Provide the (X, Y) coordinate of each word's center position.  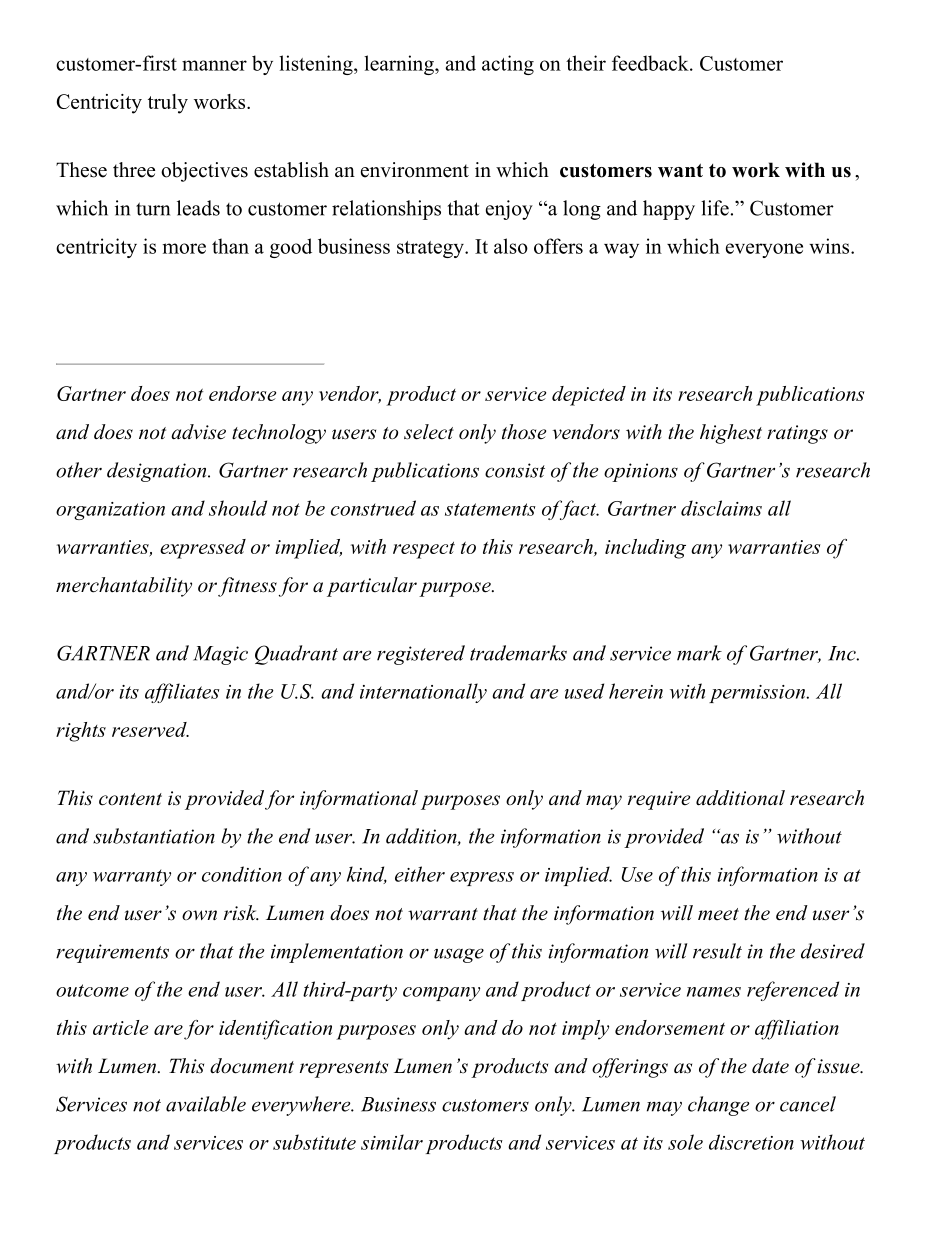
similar (392, 1142)
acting (508, 65)
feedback (651, 63)
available (206, 1104)
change (718, 1106)
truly (168, 104)
